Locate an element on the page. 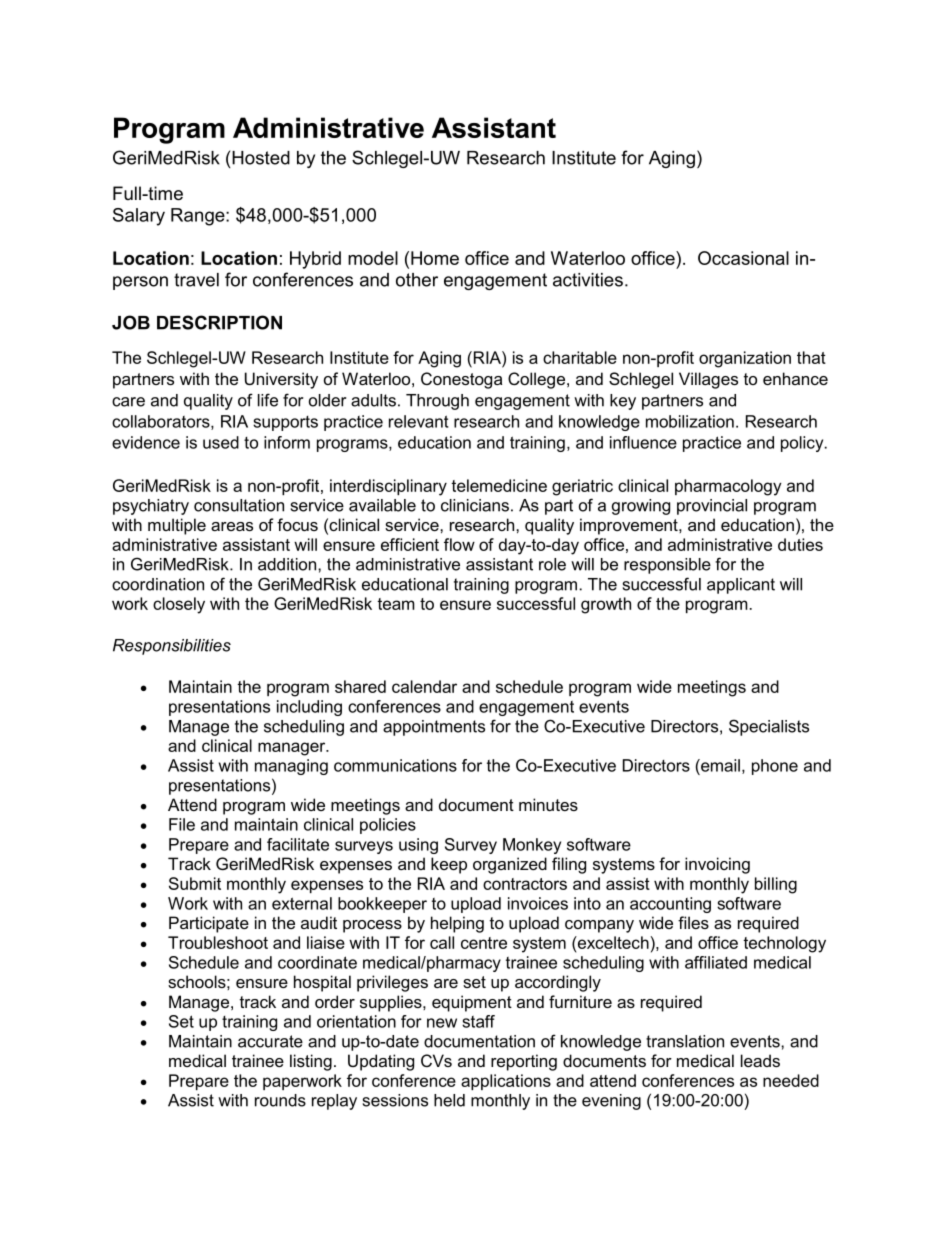 The height and width of the document is (1233, 952). leads is located at coordinates (760, 1060).
